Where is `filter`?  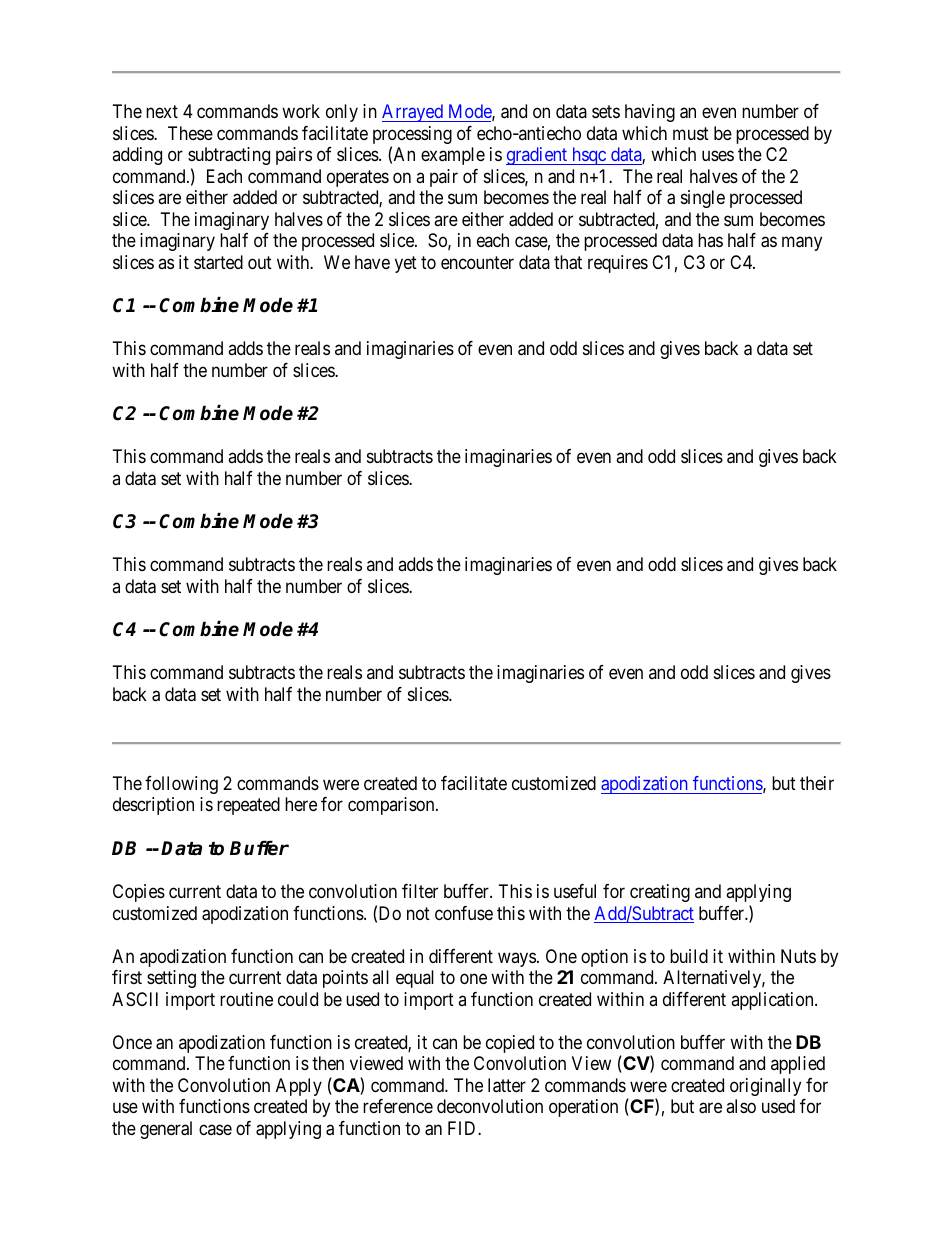
filter is located at coordinates (420, 891).
